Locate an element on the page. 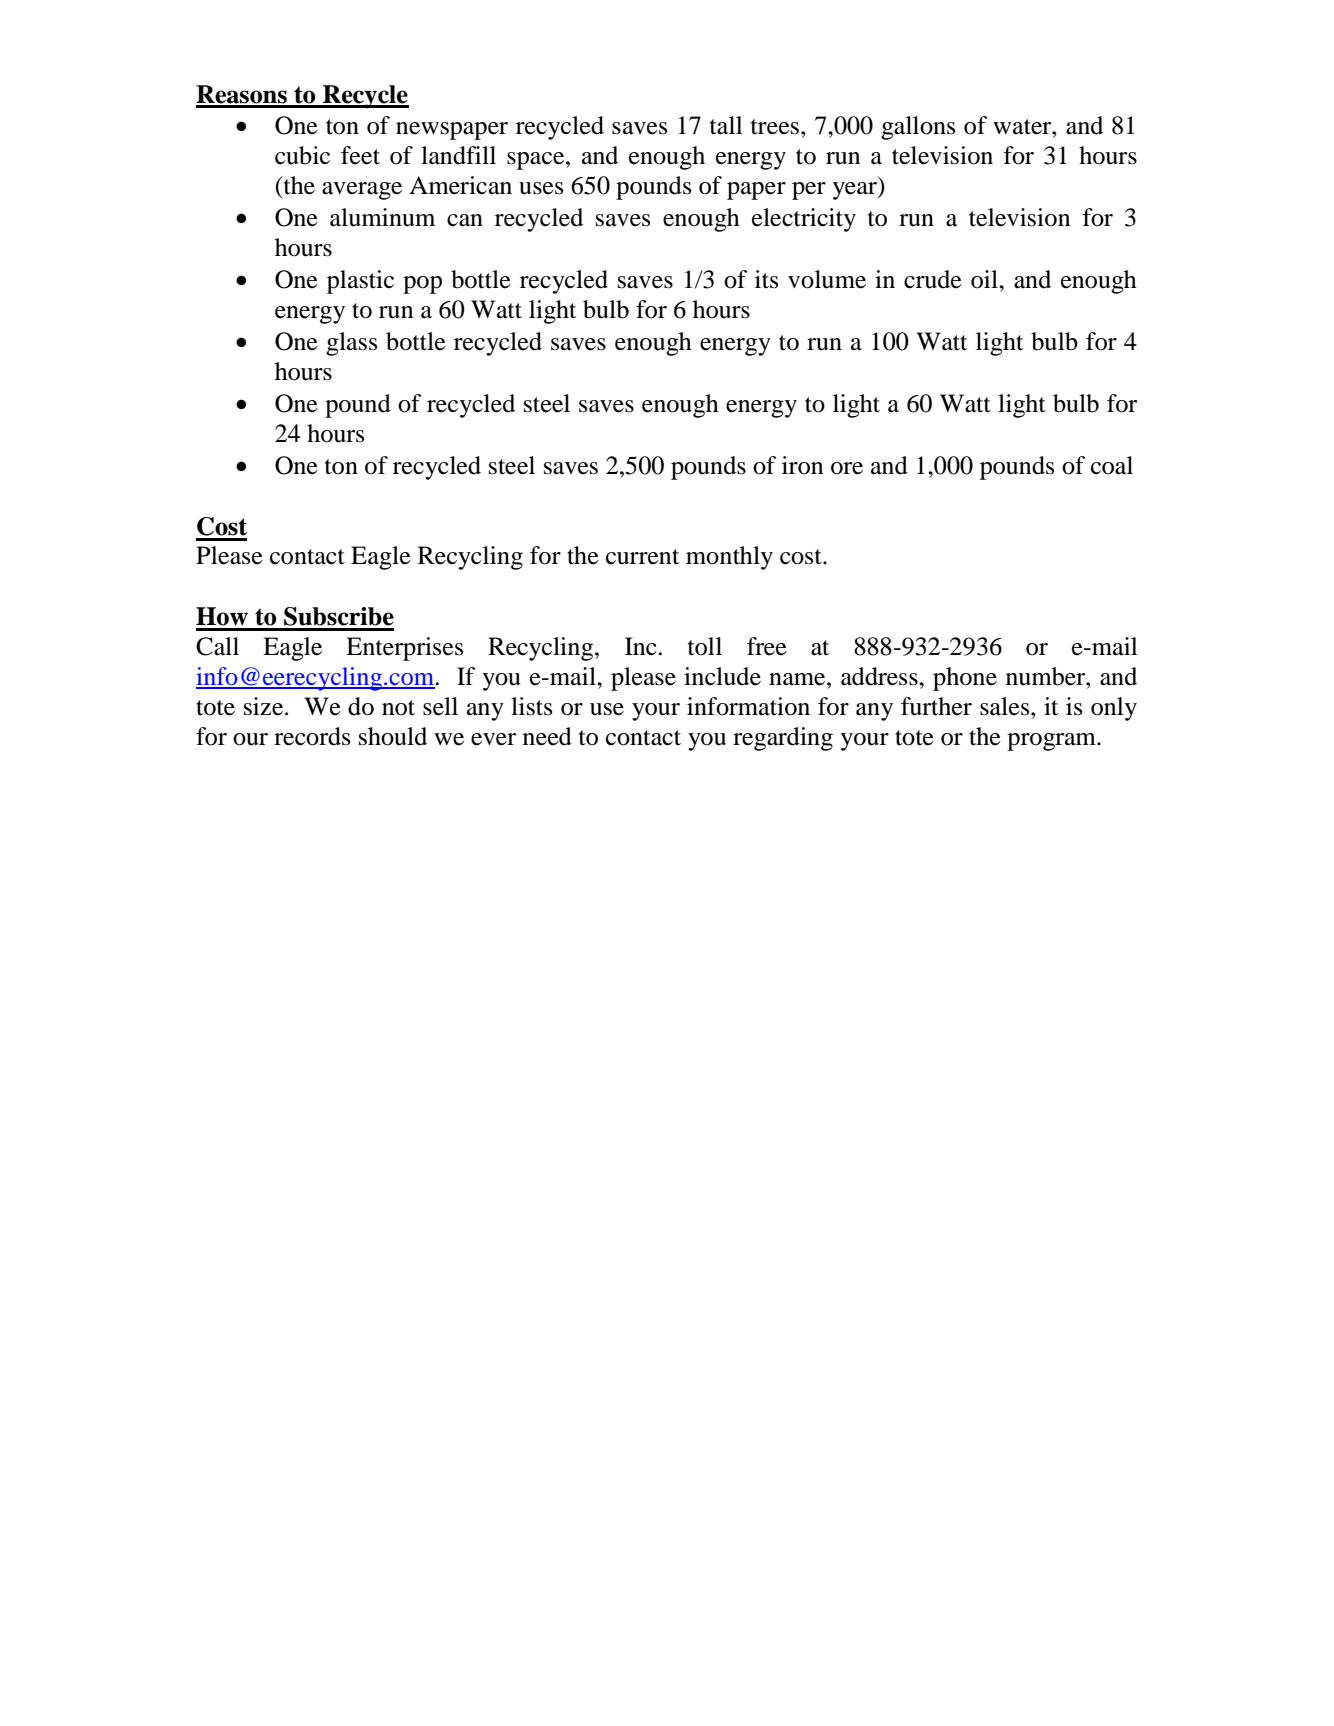 Image resolution: width=1334 pixels, height=1726 pixels. tall is located at coordinates (726, 125).
